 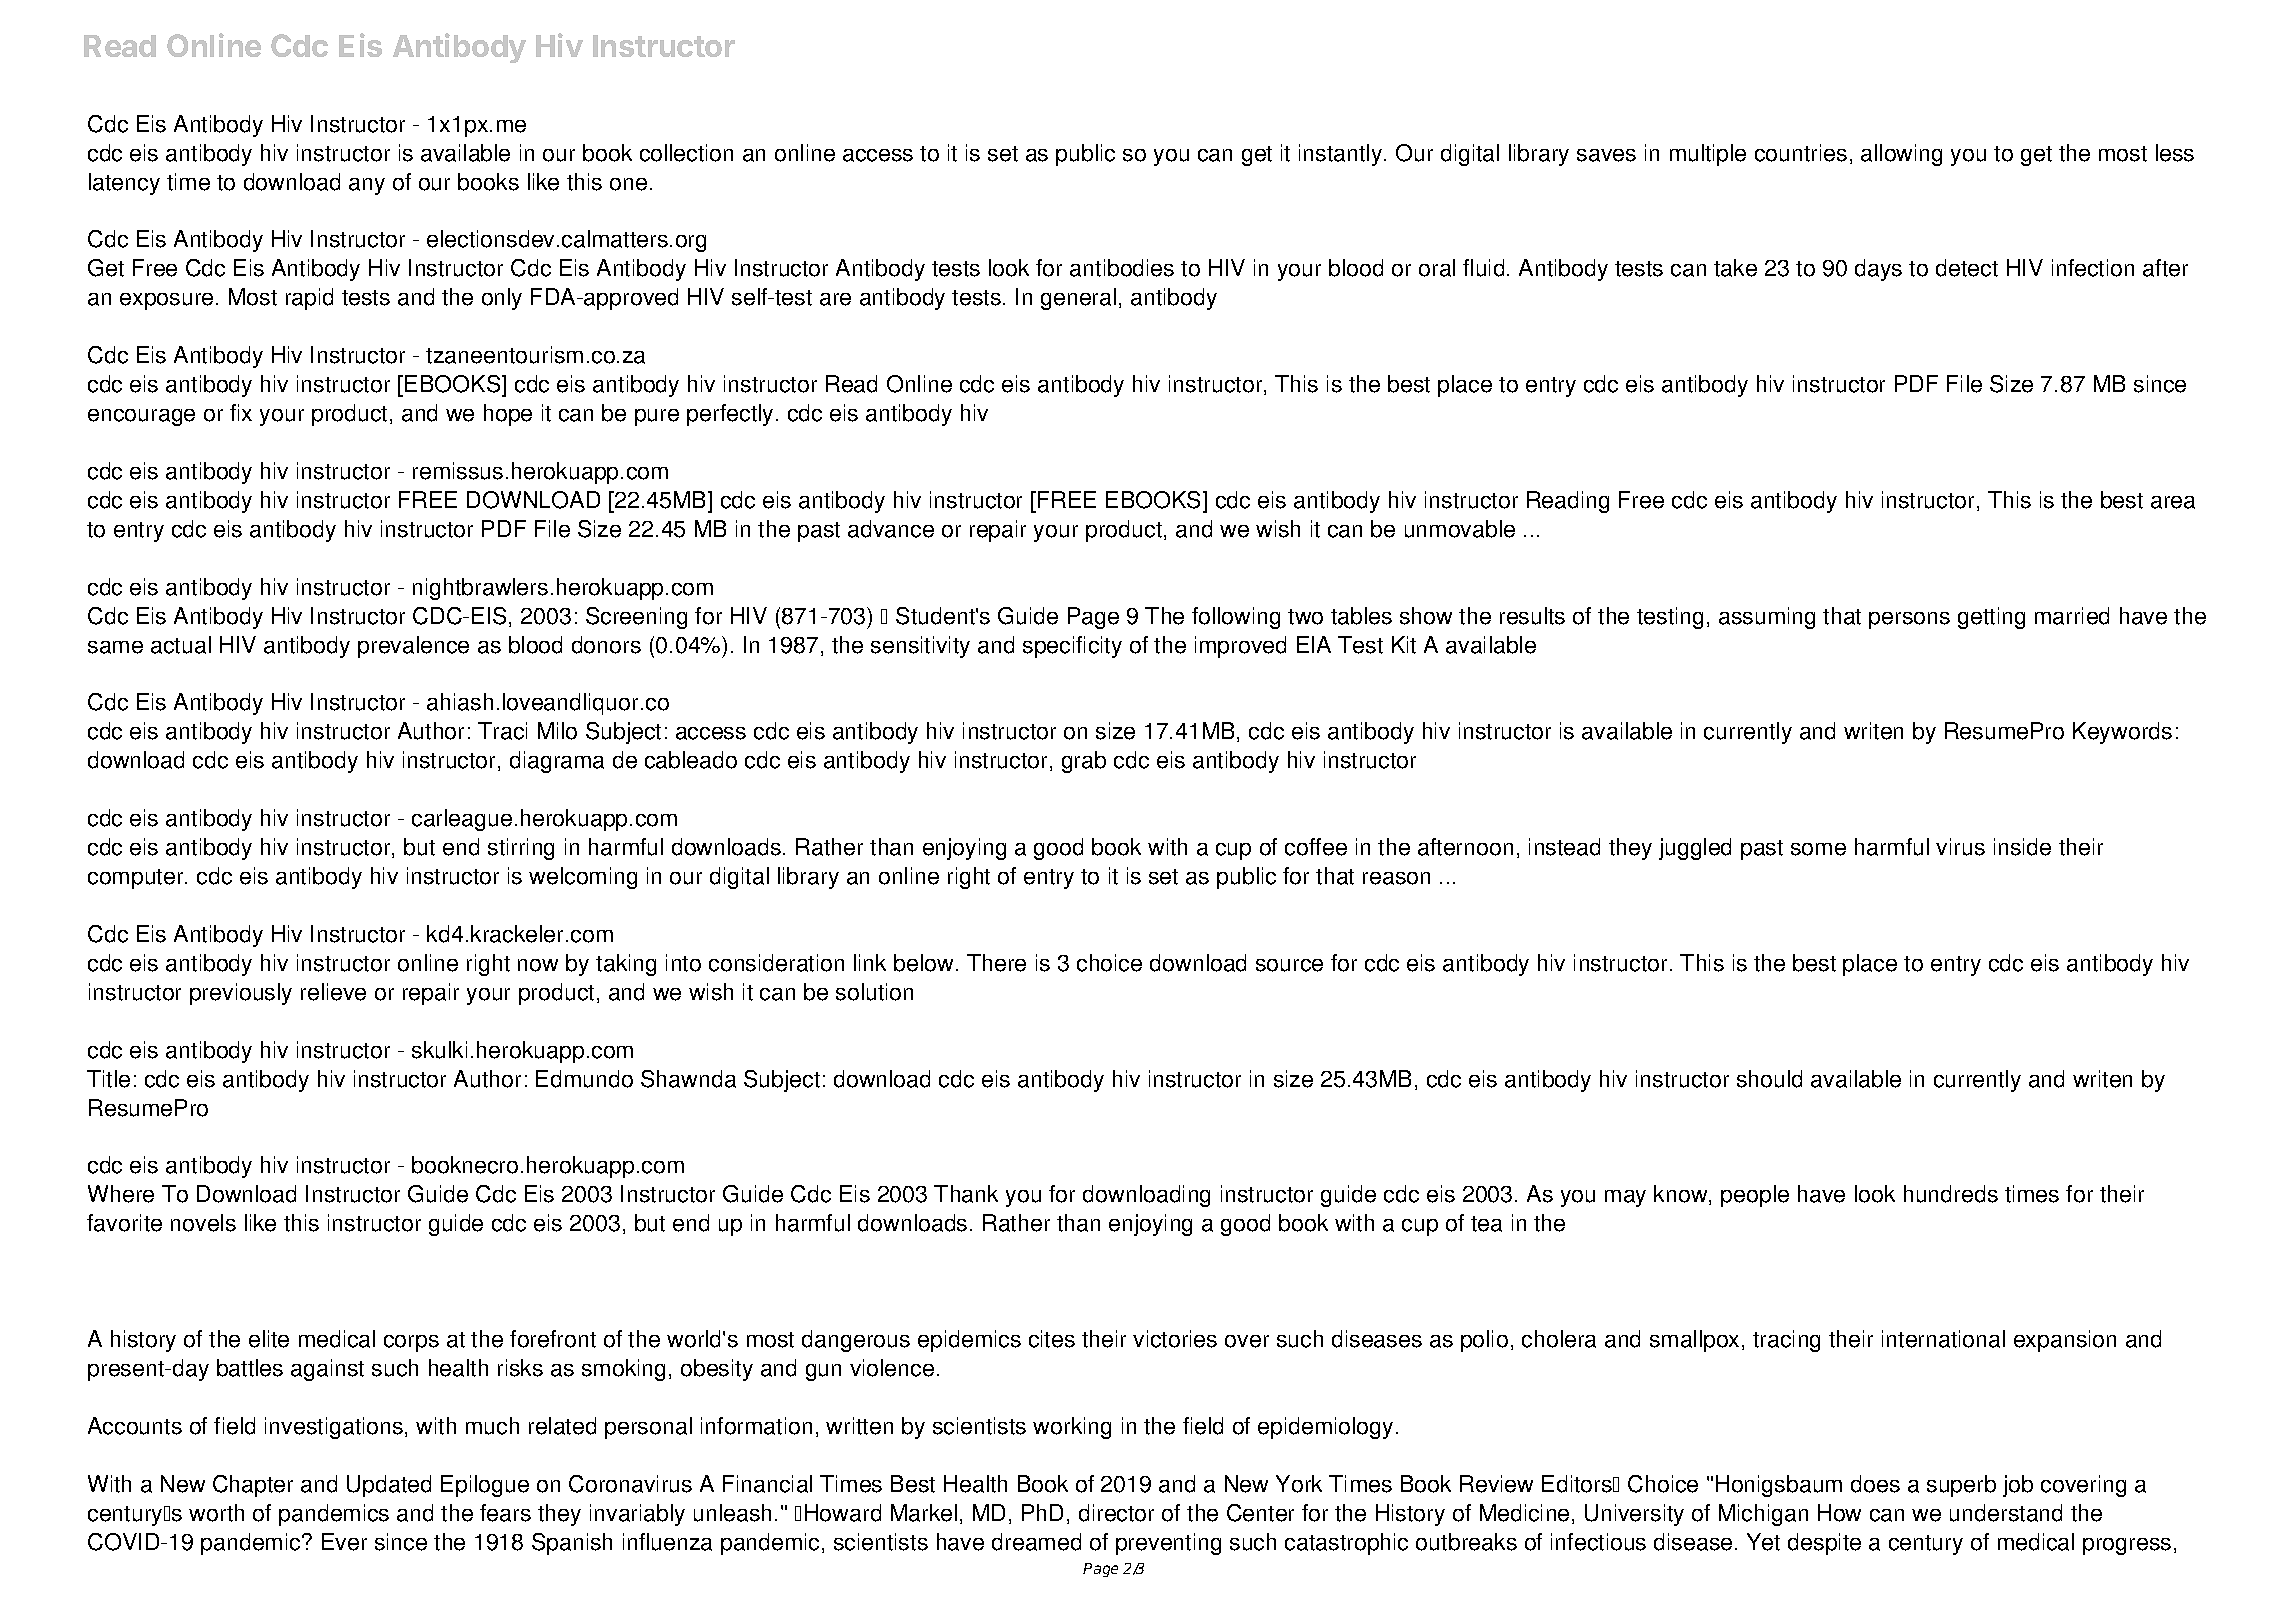 I want to click on area, so click(x=2173, y=502).
